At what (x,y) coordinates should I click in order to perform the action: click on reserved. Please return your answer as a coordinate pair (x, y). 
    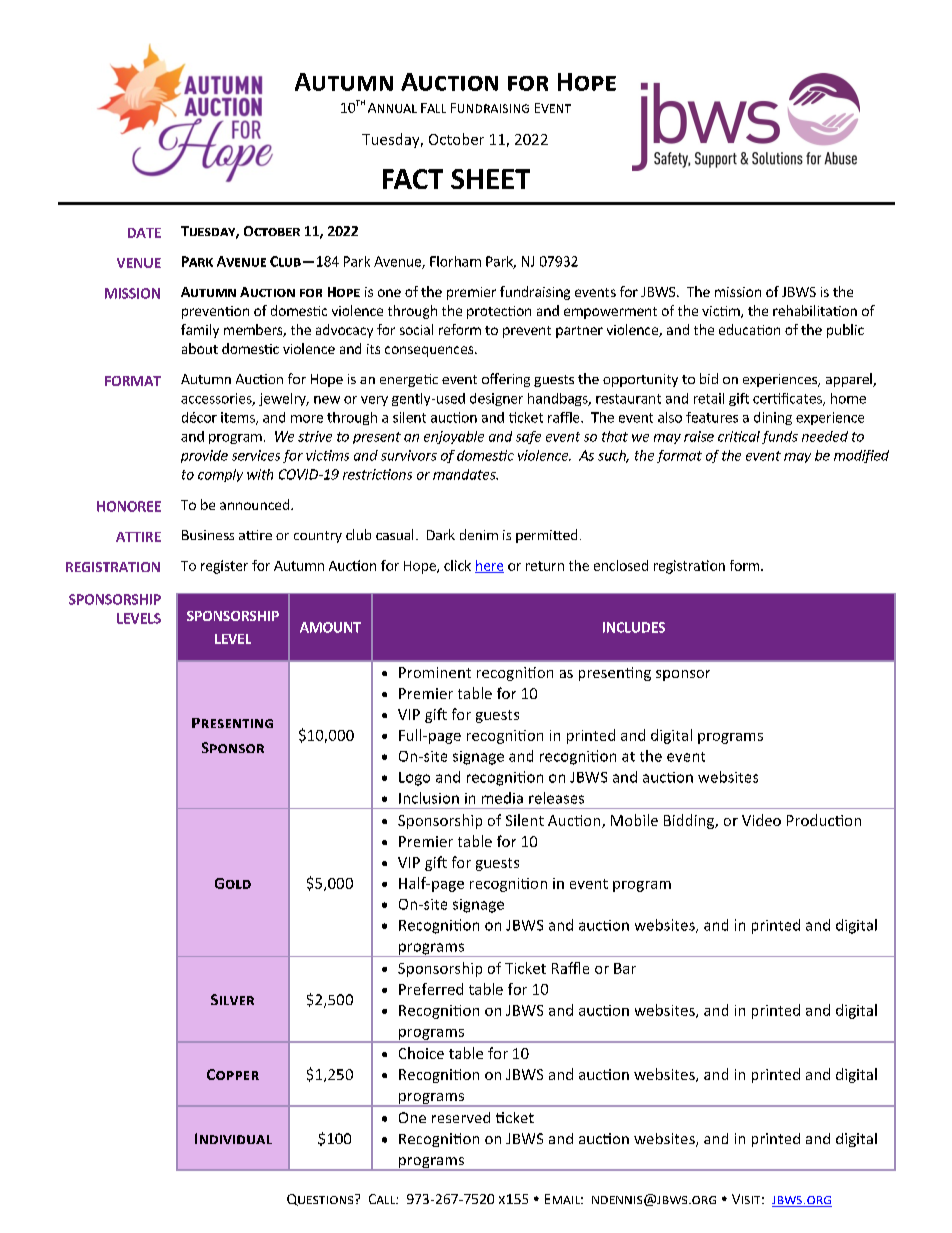
    Looking at the image, I should click on (461, 1117).
